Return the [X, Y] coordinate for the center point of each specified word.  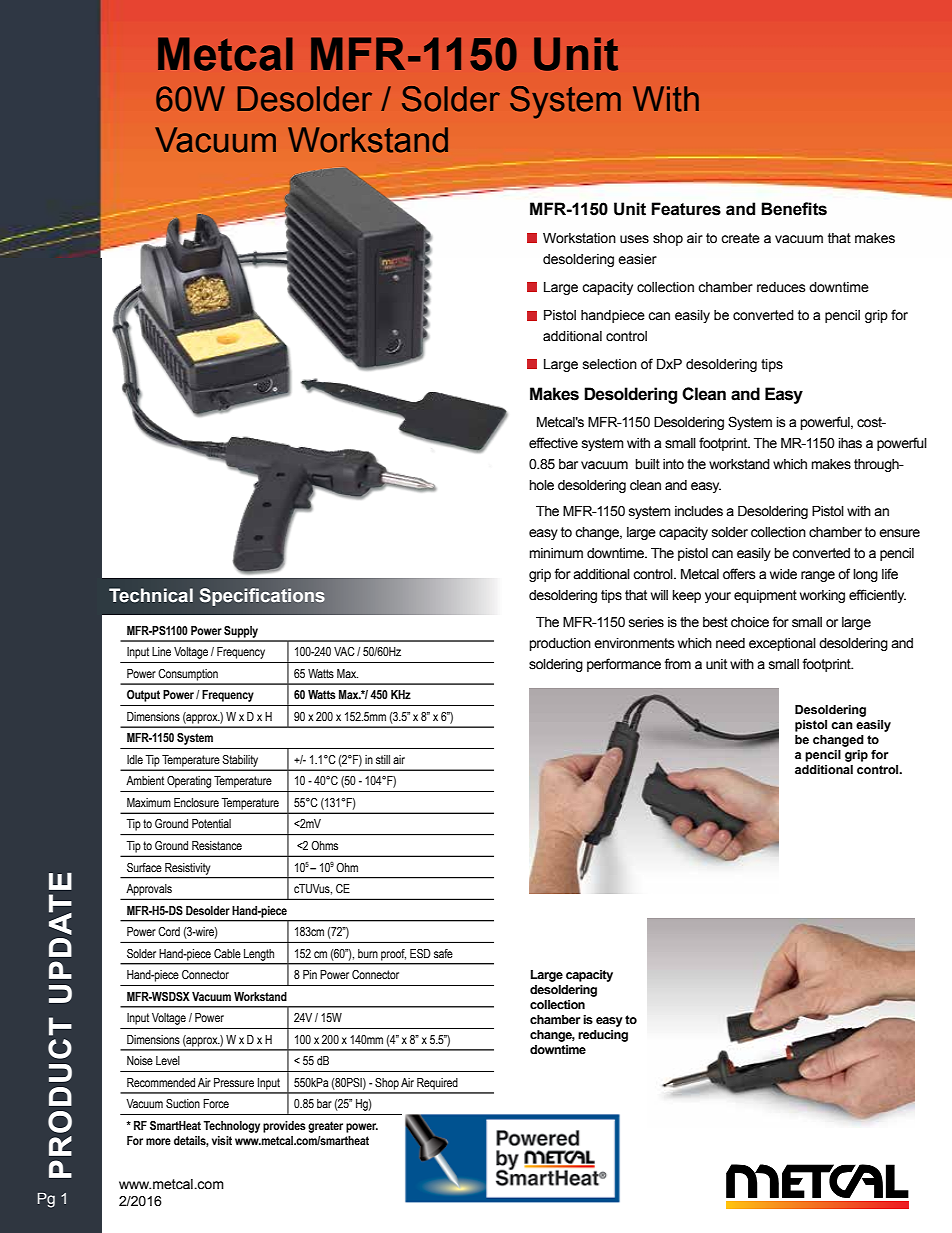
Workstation [579, 238]
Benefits [794, 209]
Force [216, 1103]
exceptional [782, 644]
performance [624, 665]
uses [634, 239]
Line [161, 651]
